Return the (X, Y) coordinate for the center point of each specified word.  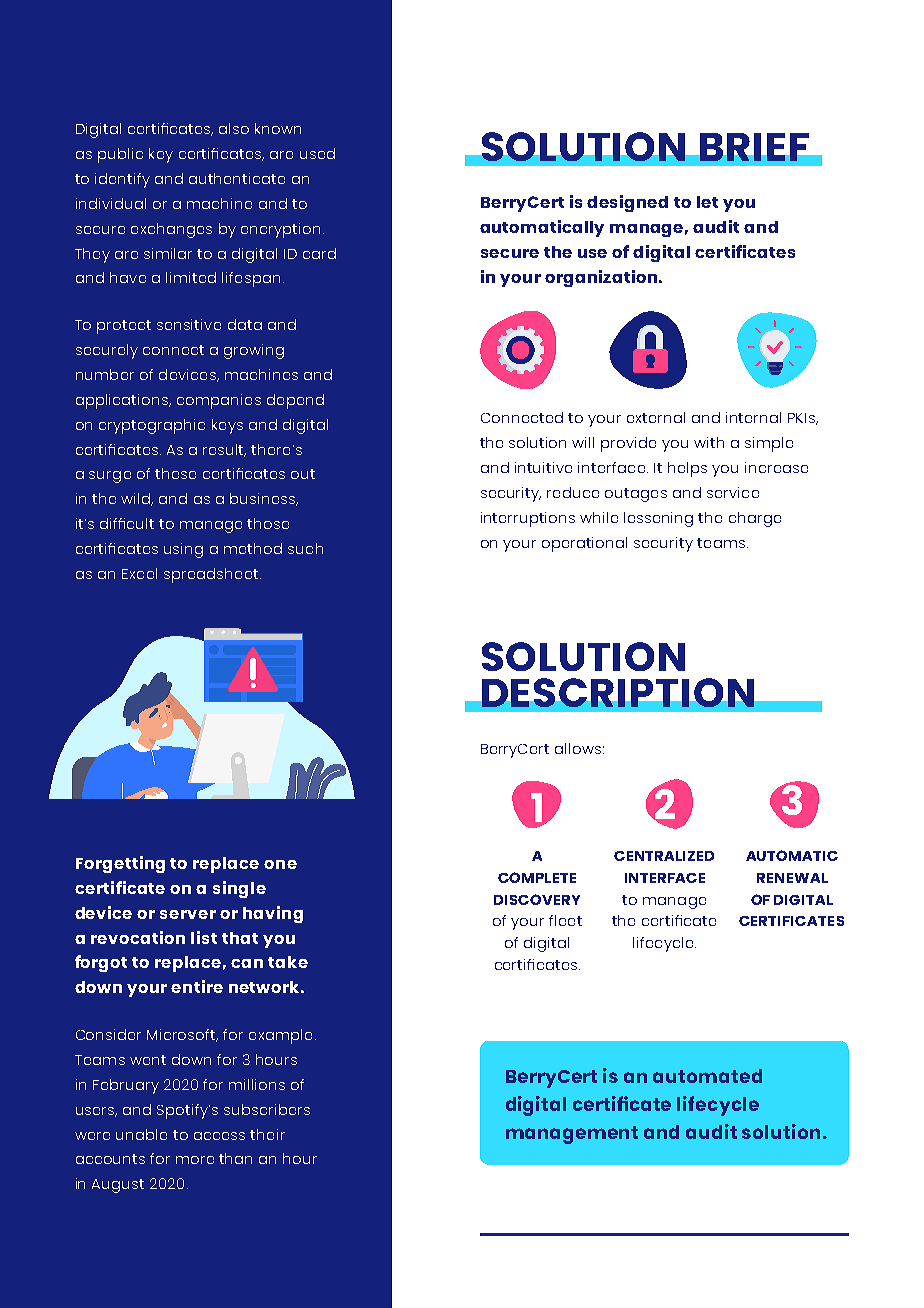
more (195, 1160)
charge (755, 519)
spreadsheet (211, 575)
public (120, 155)
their (267, 1134)
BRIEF (754, 147)
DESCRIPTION (618, 692)
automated (707, 1076)
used (317, 153)
